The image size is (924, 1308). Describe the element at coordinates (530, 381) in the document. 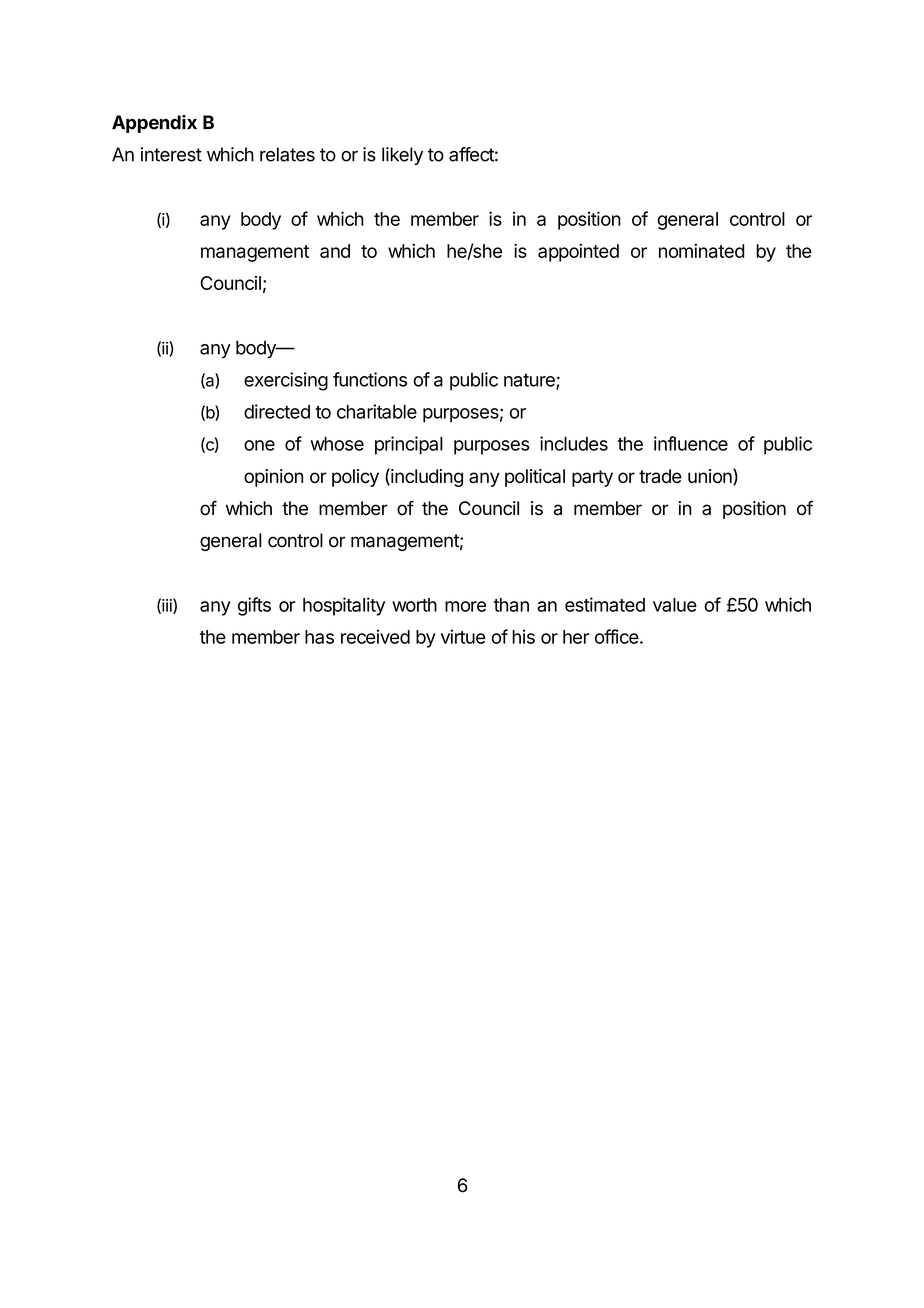

I see `nature` at that location.
